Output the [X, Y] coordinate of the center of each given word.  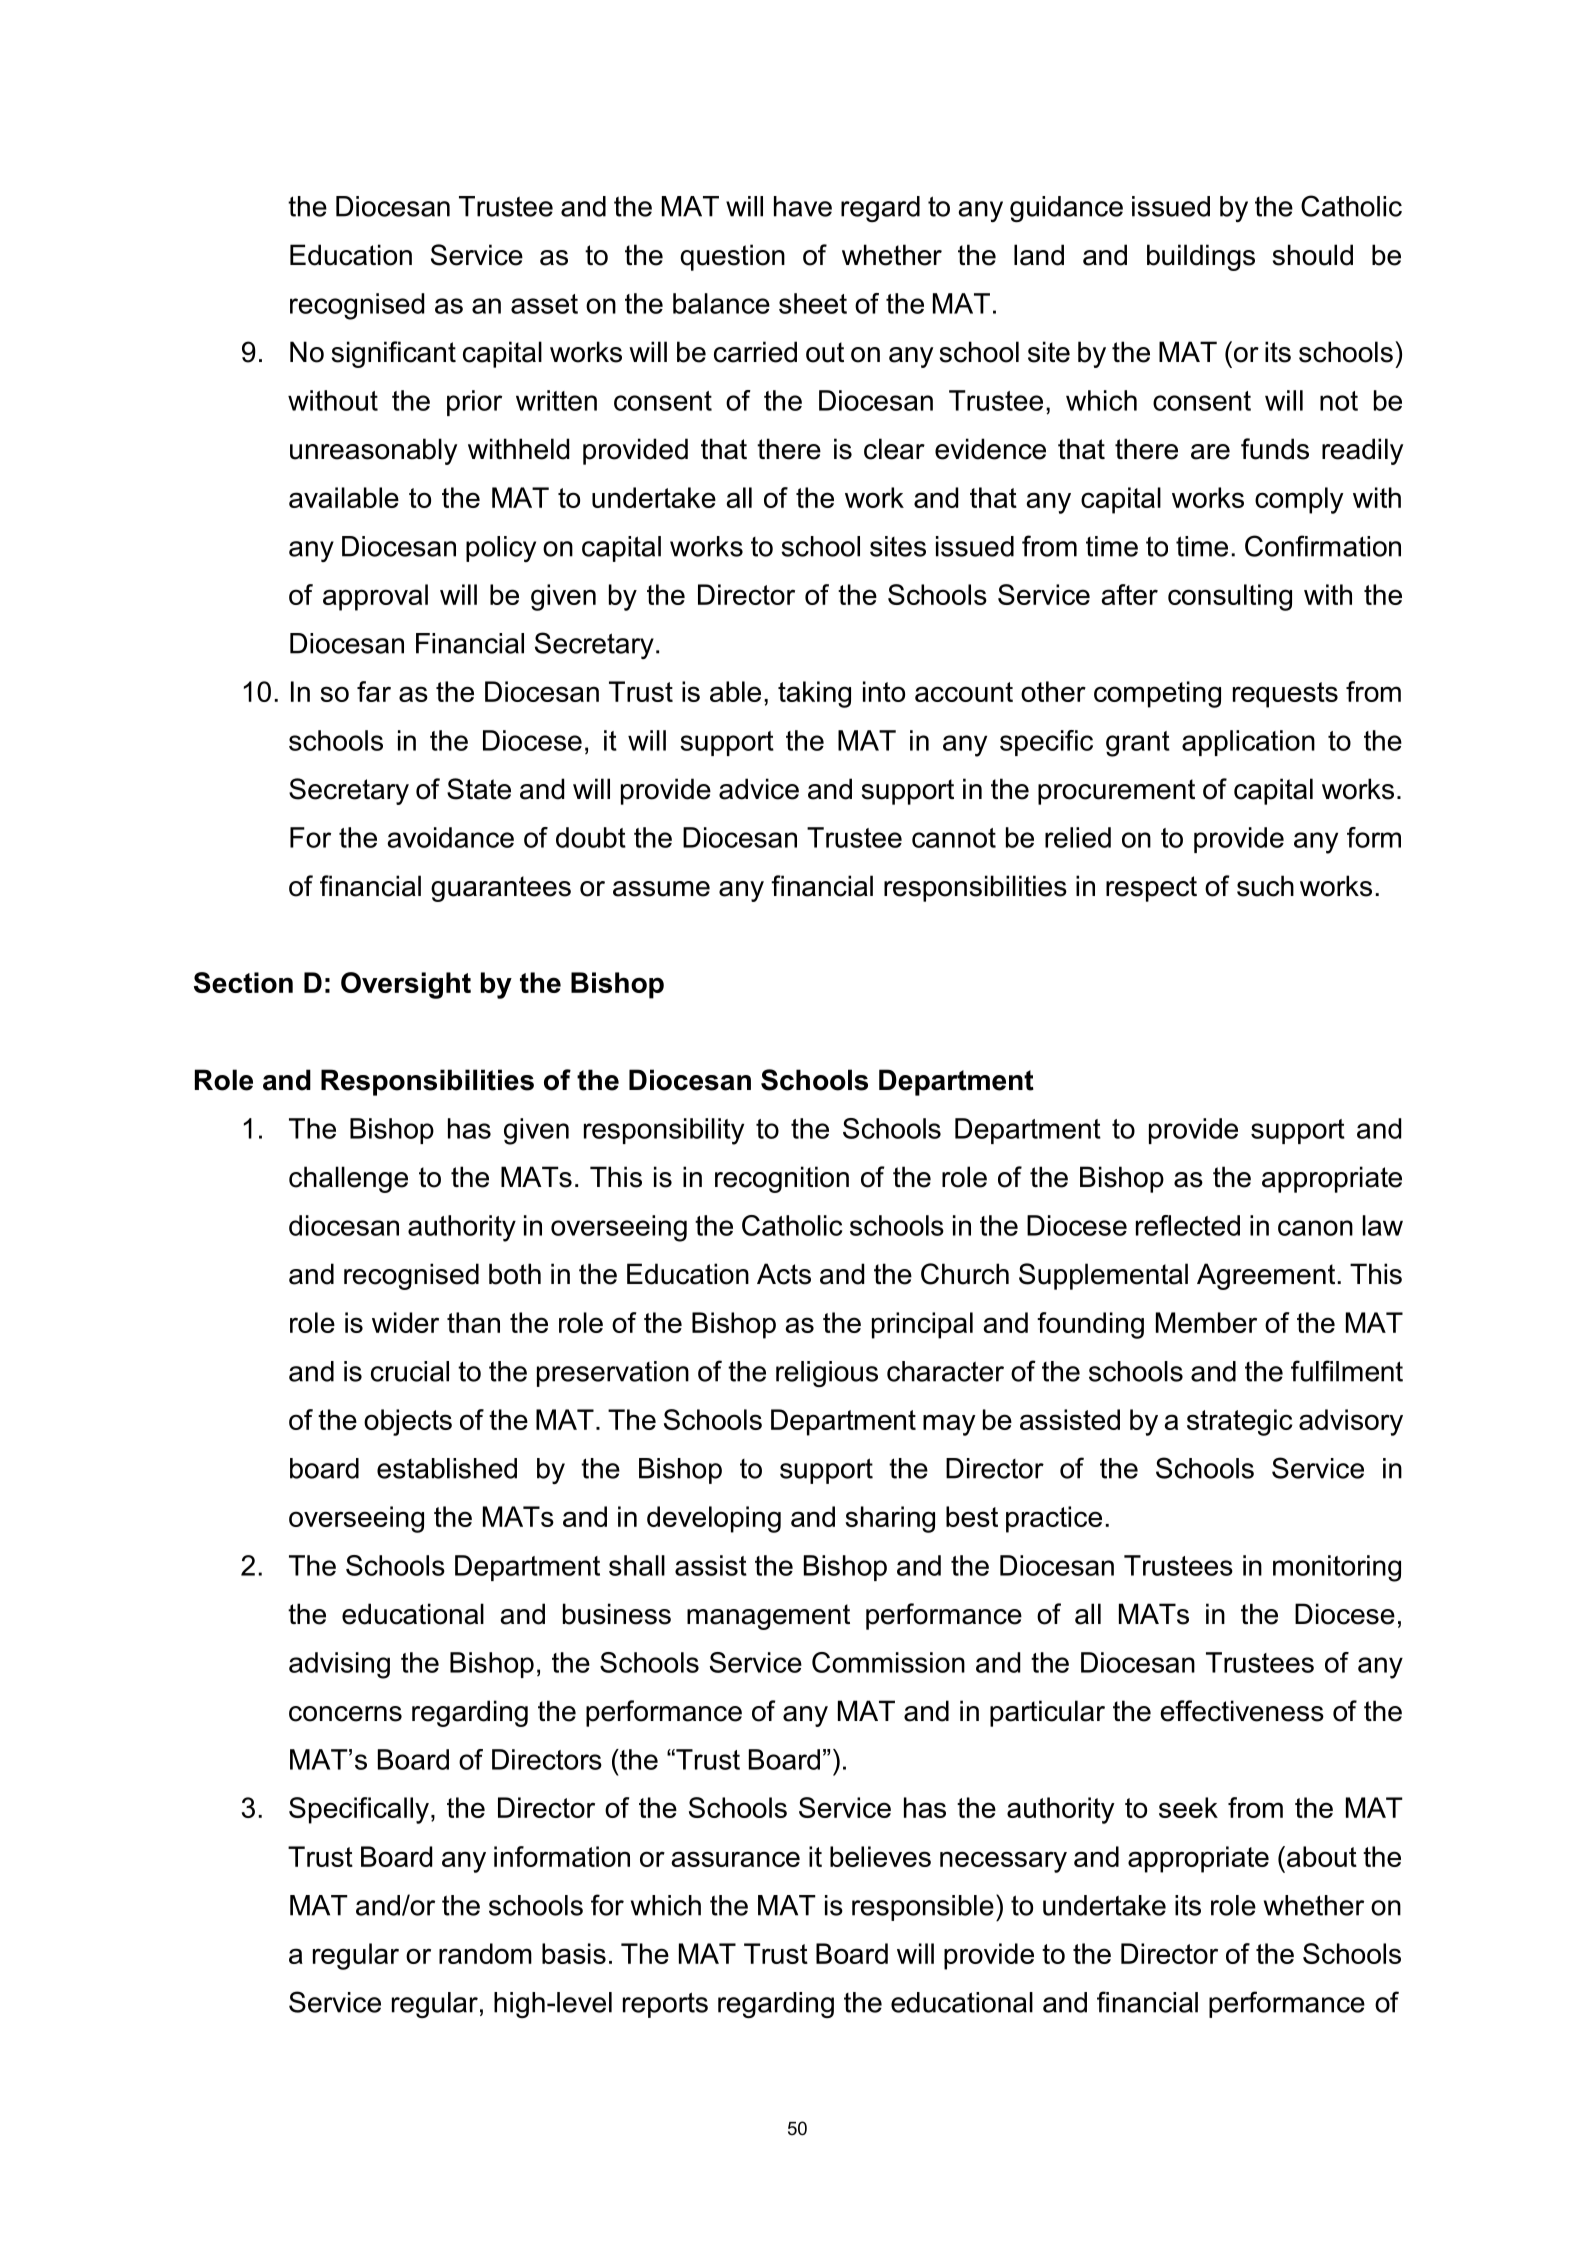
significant [394, 354]
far [374, 691]
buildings [1201, 257]
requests [1285, 695]
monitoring [1337, 1568]
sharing [890, 1519]
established [447, 1468]
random [485, 1953]
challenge [348, 1179]
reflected [1188, 1225]
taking [814, 694]
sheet [813, 303]
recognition [782, 1179]
